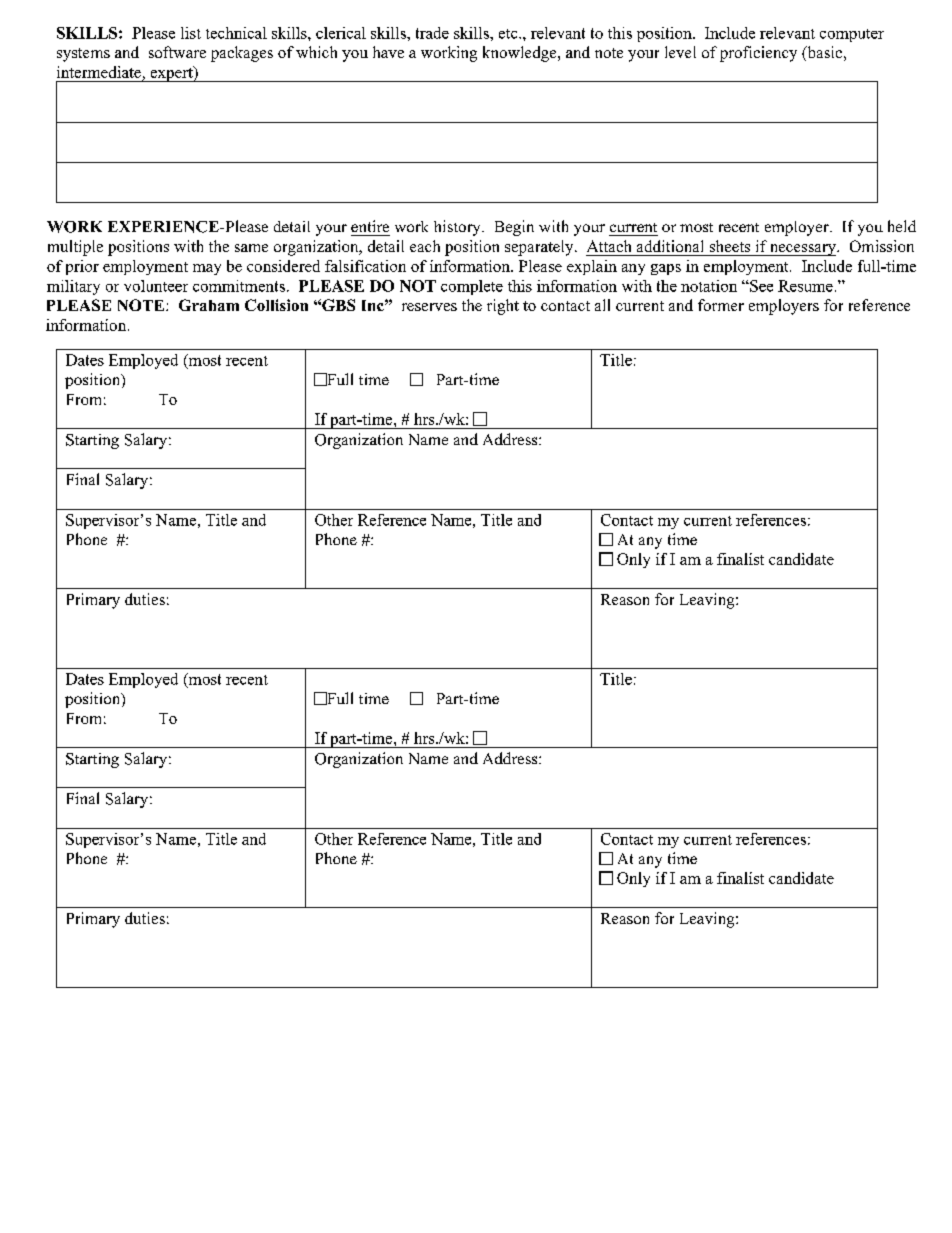  I want to click on intermediate, so click(99, 72).
